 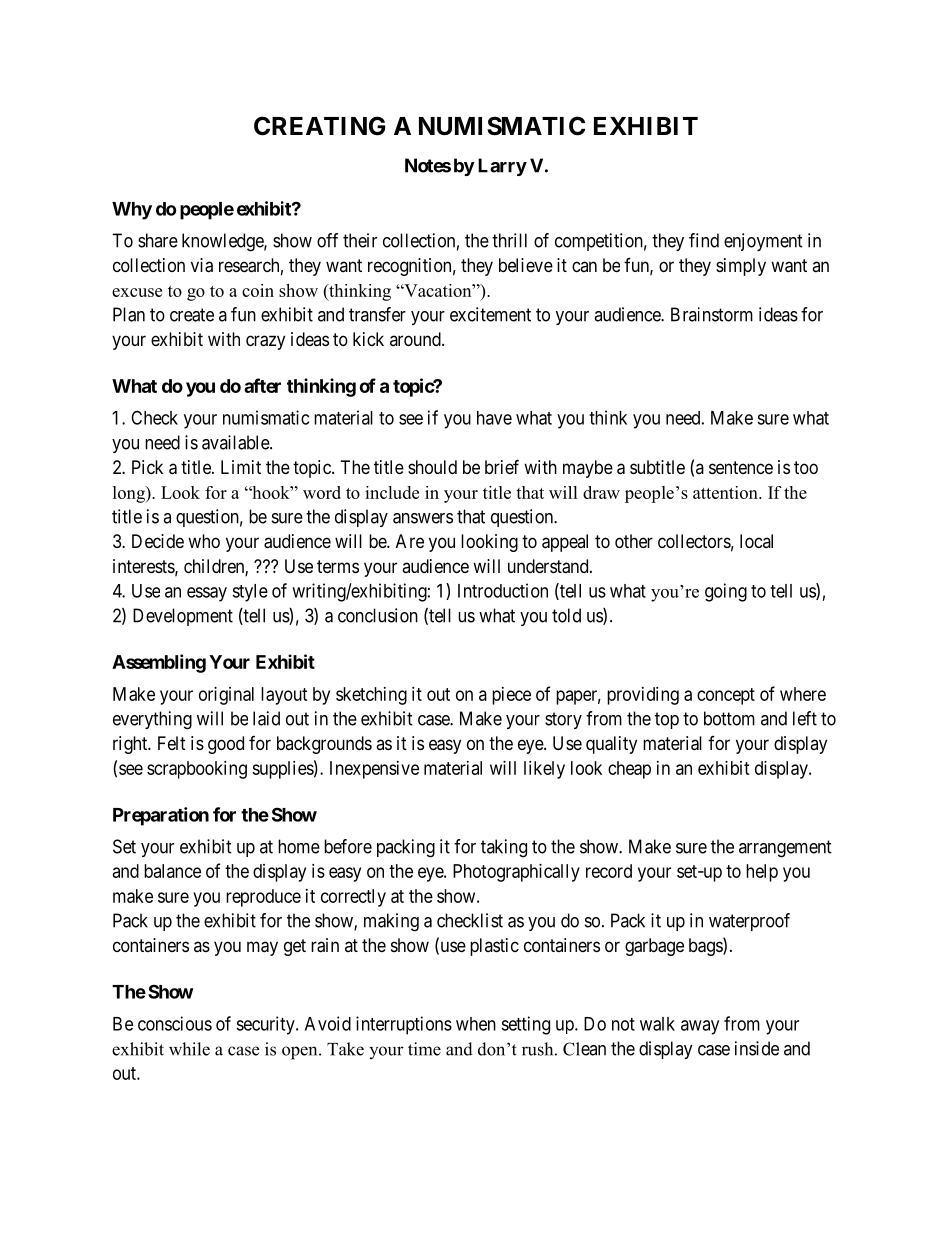 I want to click on when, so click(x=476, y=1024).
